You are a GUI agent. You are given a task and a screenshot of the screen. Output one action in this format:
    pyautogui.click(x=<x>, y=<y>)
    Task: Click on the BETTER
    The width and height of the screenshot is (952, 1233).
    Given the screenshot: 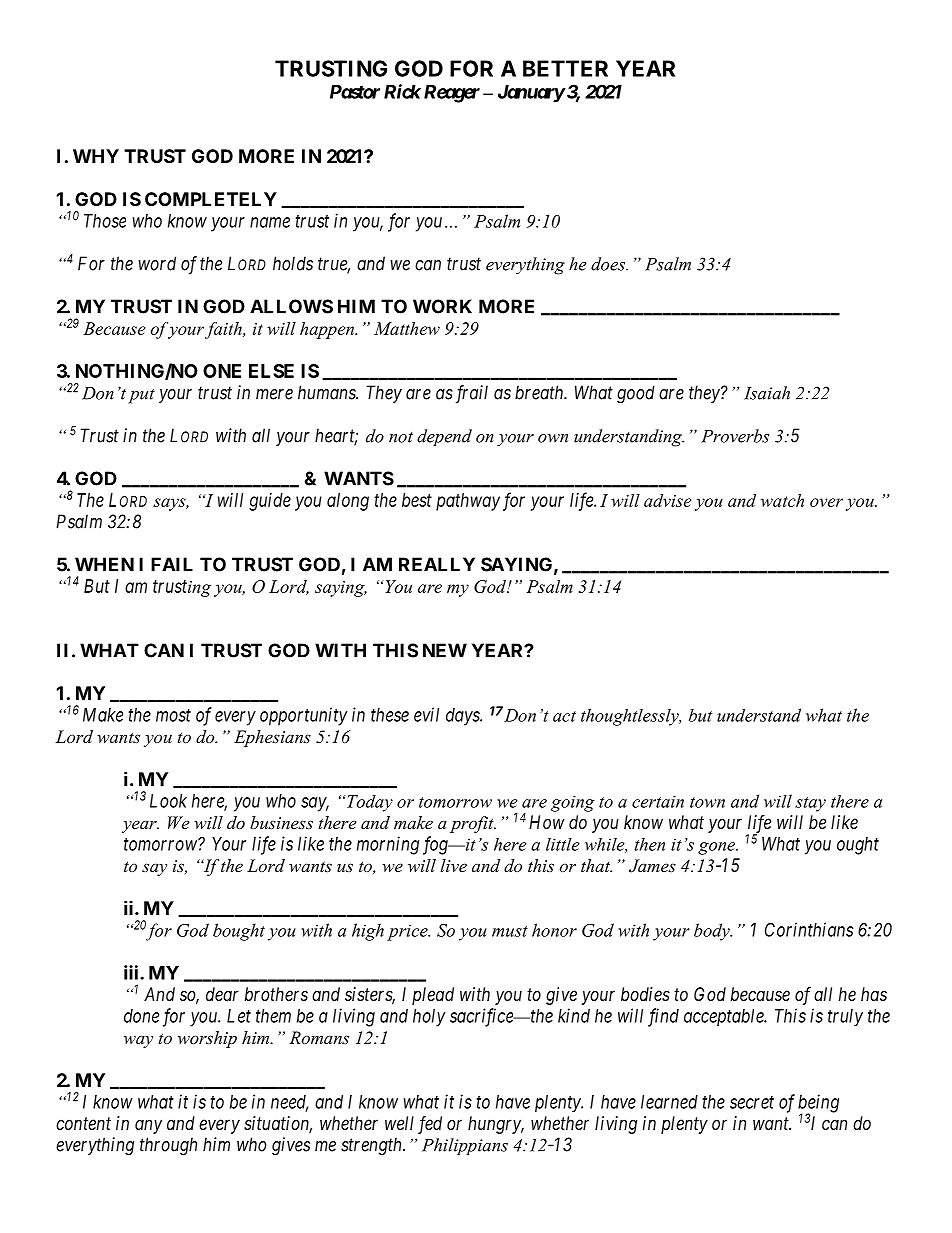 What is the action you would take?
    pyautogui.click(x=565, y=68)
